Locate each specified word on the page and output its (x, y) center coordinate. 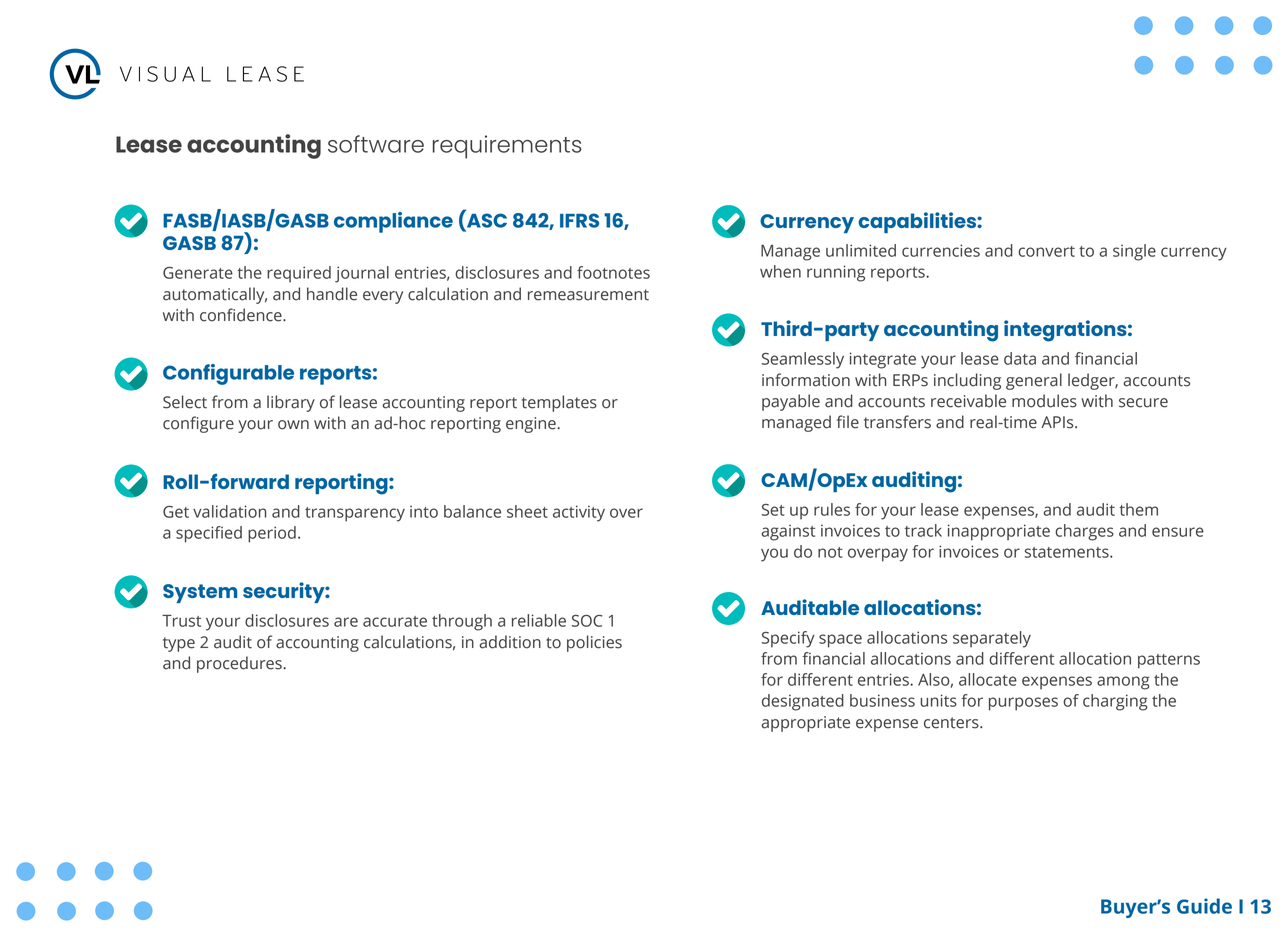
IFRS (579, 220)
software (376, 144)
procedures (240, 664)
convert (1046, 251)
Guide (1204, 906)
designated (803, 702)
